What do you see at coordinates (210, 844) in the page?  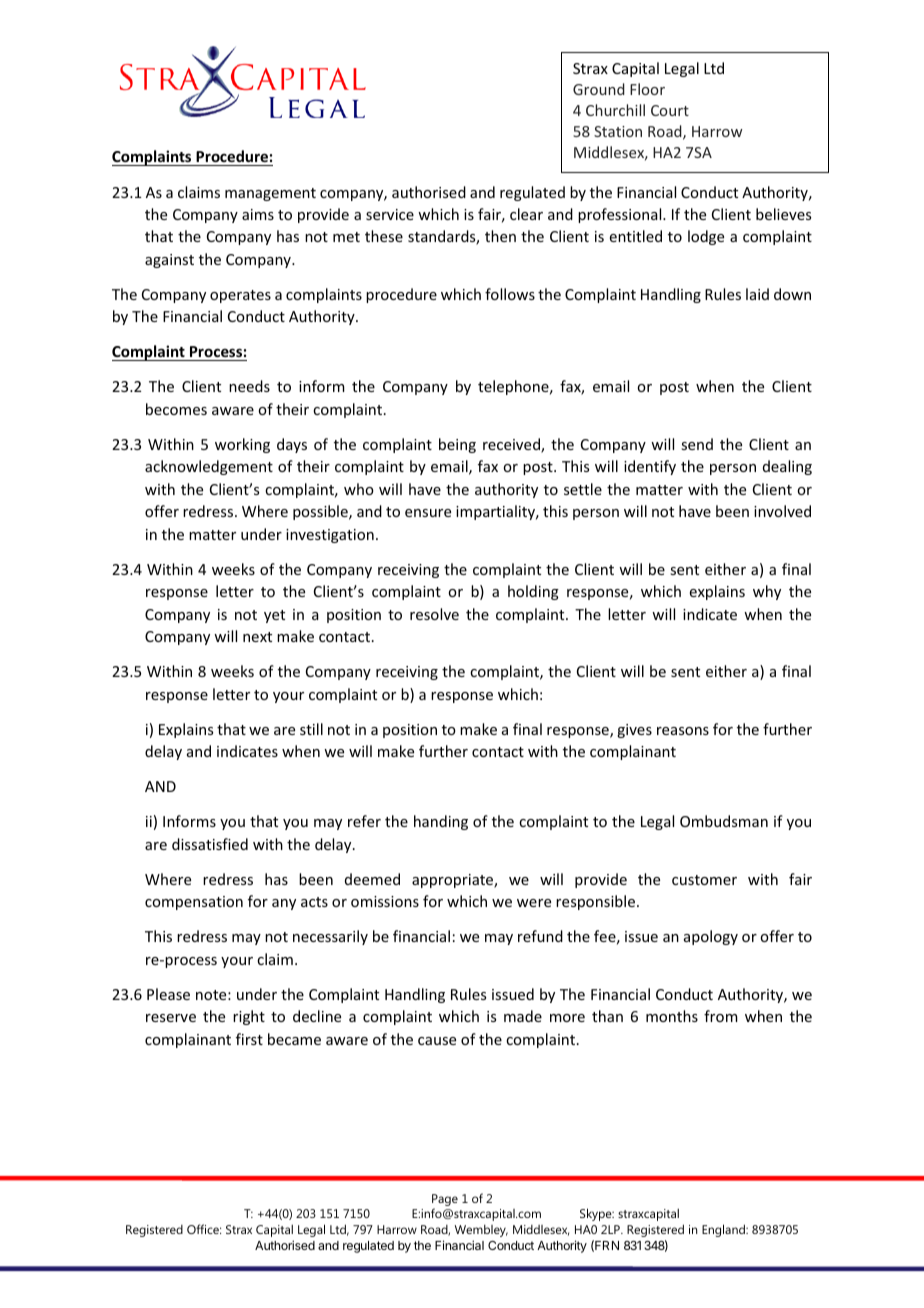 I see `dissatisfied` at bounding box center [210, 844].
